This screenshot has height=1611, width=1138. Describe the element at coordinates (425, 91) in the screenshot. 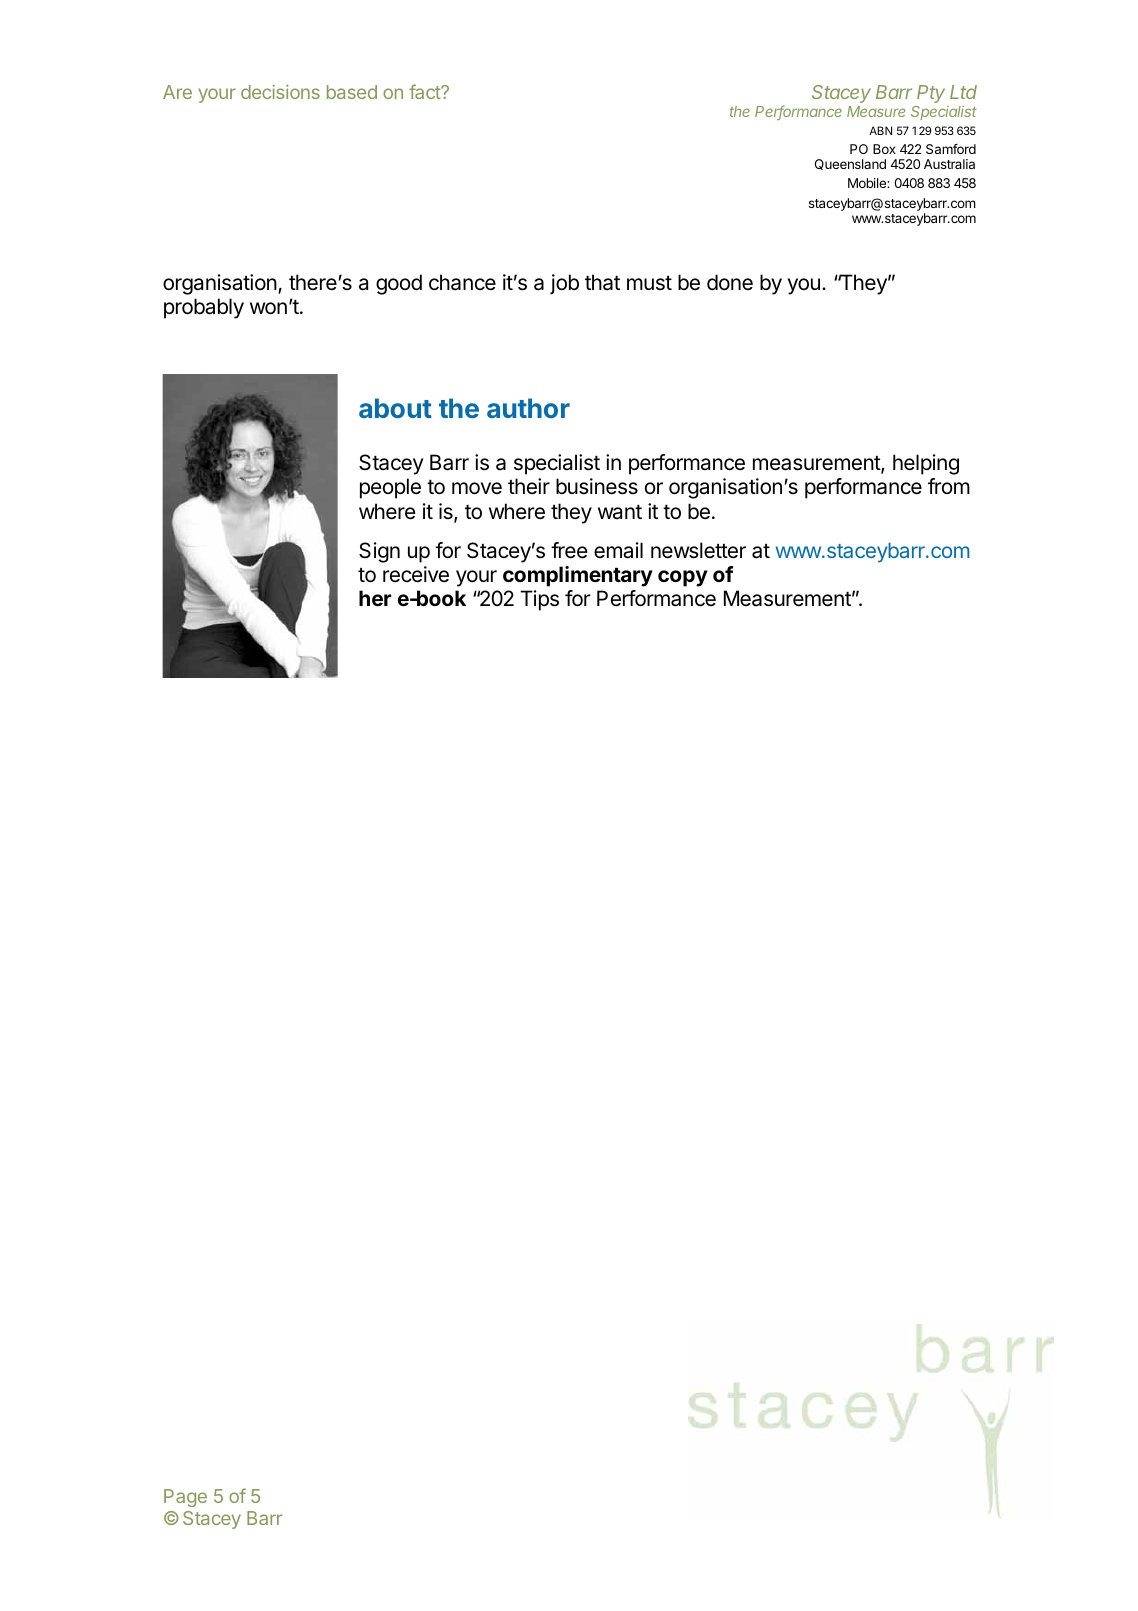

I see `fact` at that location.
